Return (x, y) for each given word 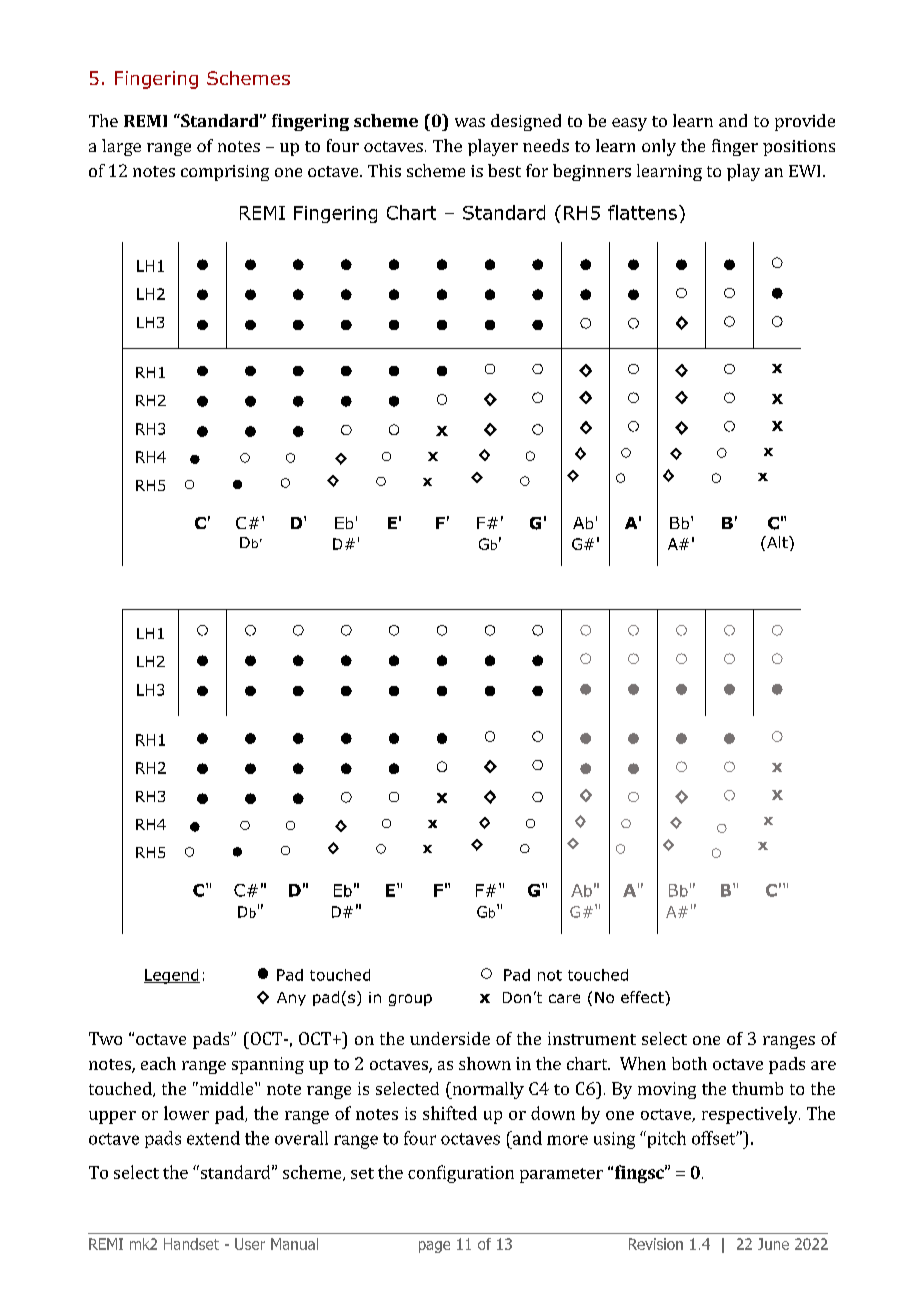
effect (643, 997)
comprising (225, 173)
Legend (172, 976)
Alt (777, 542)
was (470, 122)
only (659, 147)
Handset (191, 1244)
